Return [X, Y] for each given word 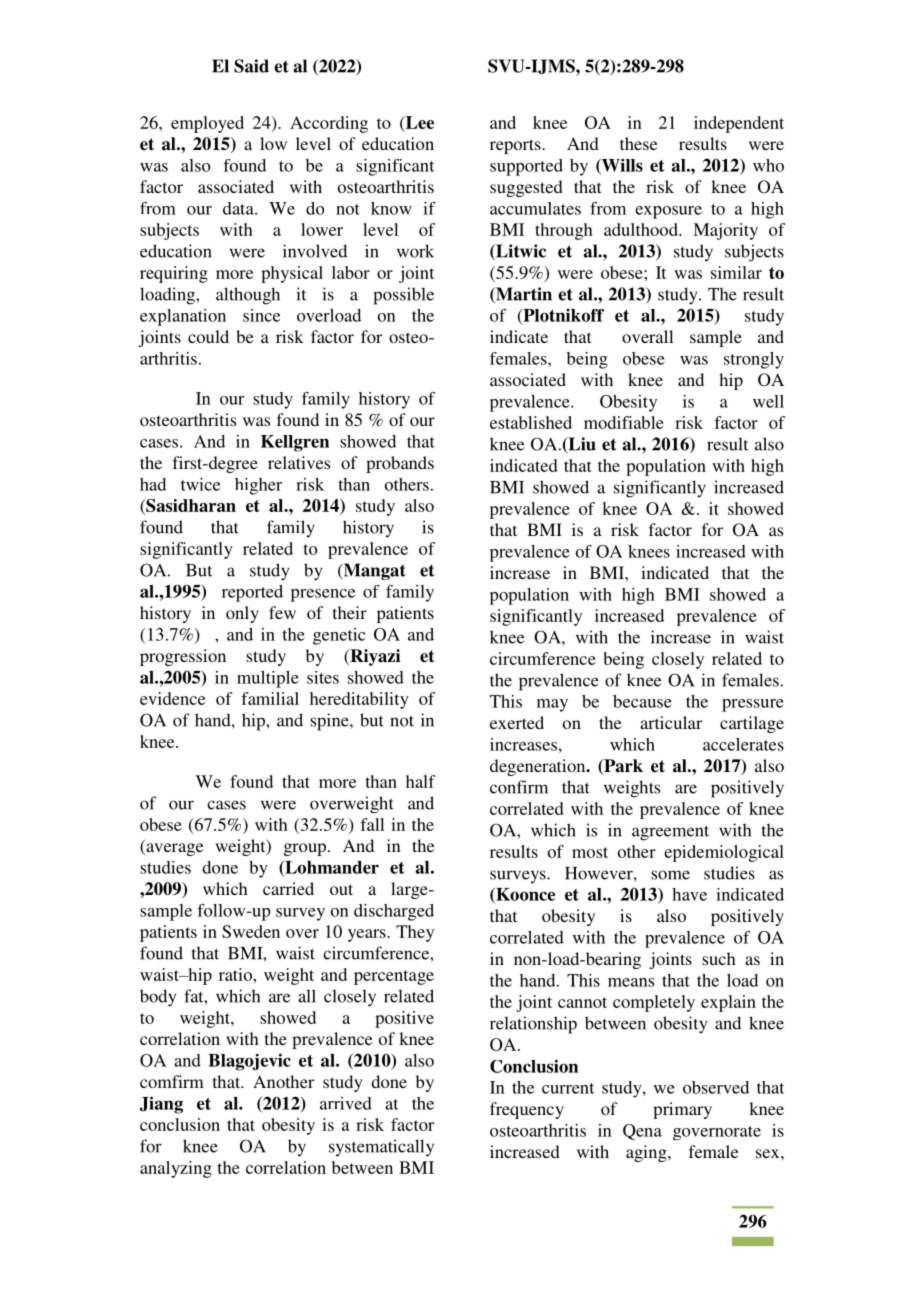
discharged [394, 912]
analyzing [176, 1169]
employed [207, 124]
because [642, 701]
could [208, 336]
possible [403, 296]
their [350, 612]
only [242, 614]
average [173, 849]
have [689, 894]
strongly [754, 360]
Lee [418, 123]
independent [739, 124]
